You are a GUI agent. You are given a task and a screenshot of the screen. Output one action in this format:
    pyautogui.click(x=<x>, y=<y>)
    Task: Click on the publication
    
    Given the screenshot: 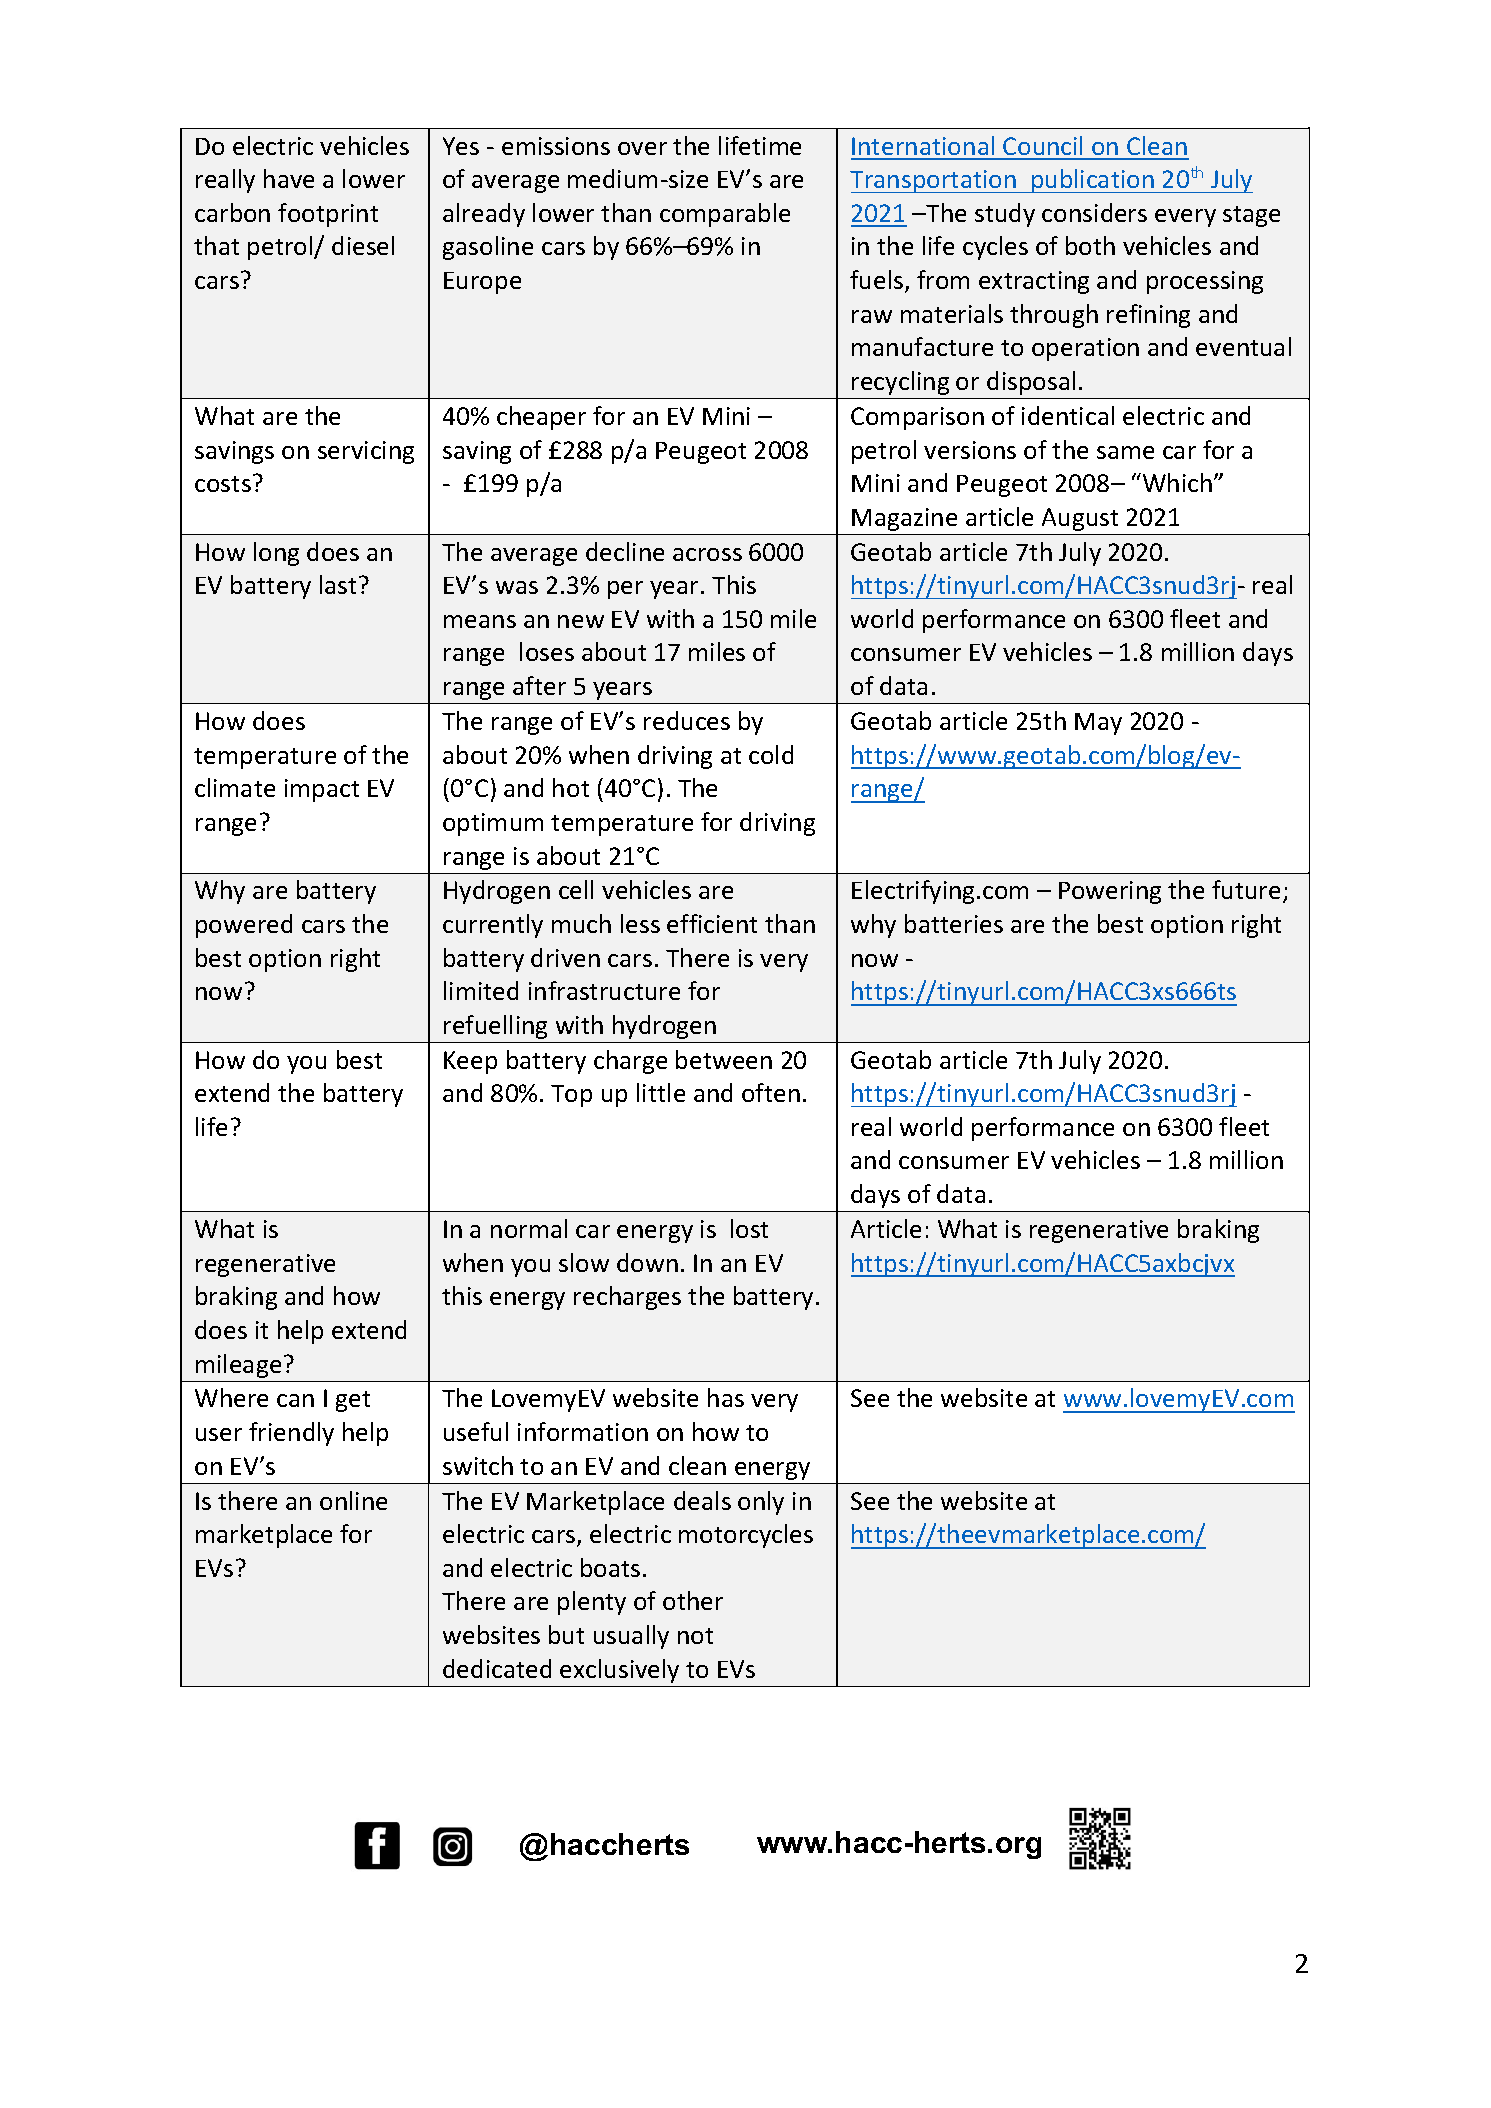 What is the action you would take?
    pyautogui.click(x=1093, y=181)
